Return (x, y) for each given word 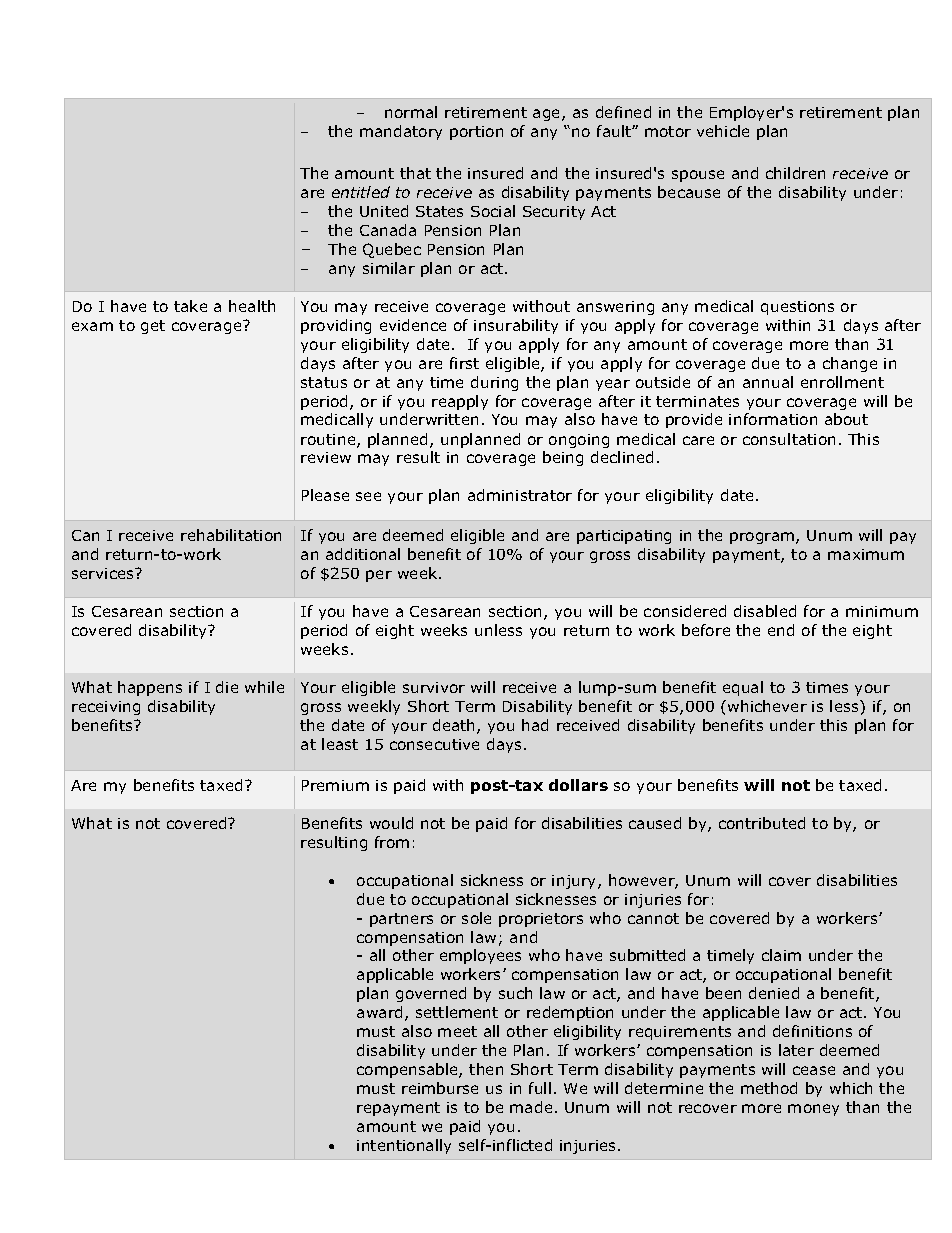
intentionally (404, 1146)
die (227, 687)
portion (476, 133)
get (153, 327)
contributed (762, 823)
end (781, 630)
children (795, 173)
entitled (361, 192)
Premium (335, 785)
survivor (434, 687)
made (531, 1107)
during (494, 383)
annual (768, 382)
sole (476, 918)
